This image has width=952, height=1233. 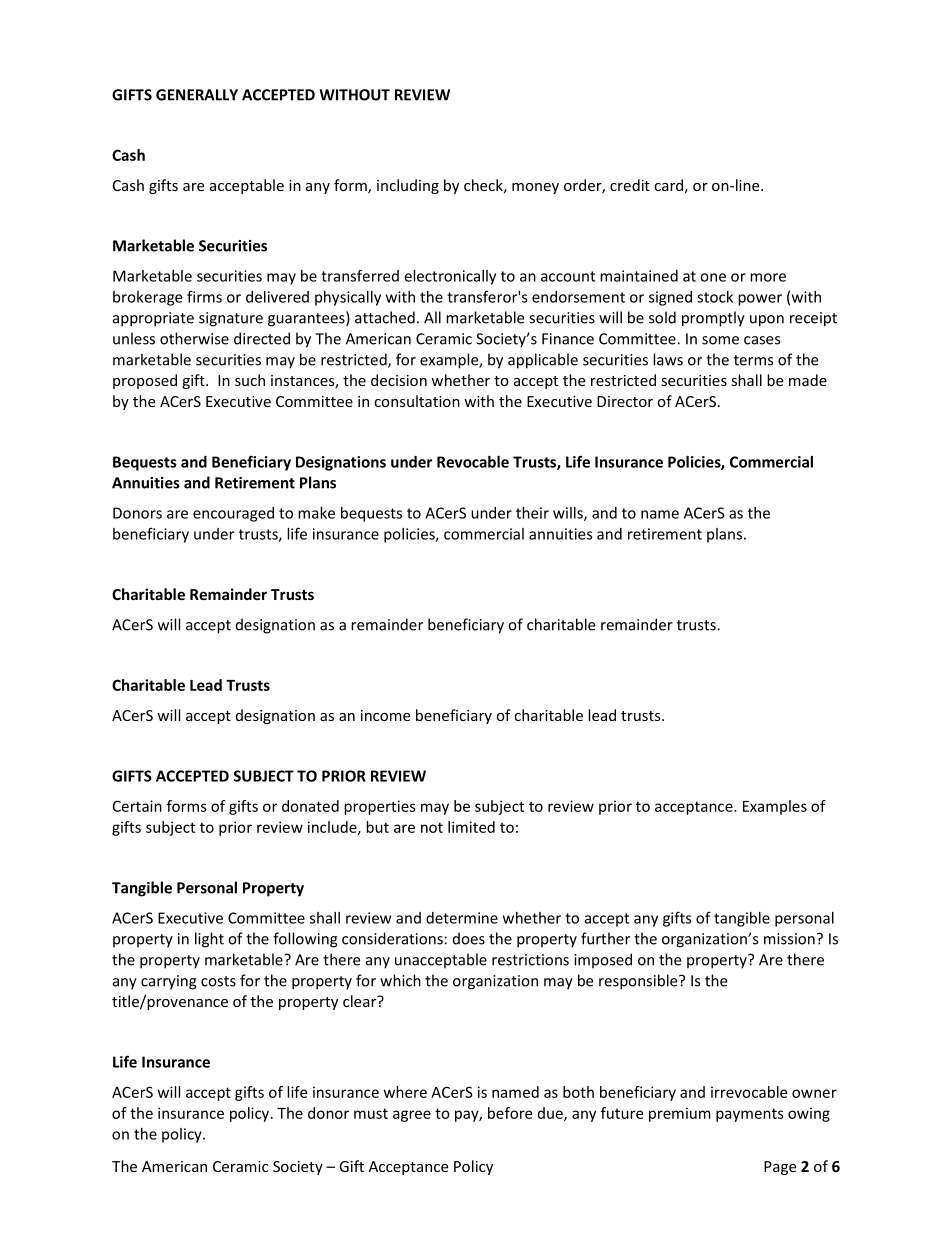 I want to click on credit, so click(x=630, y=185).
